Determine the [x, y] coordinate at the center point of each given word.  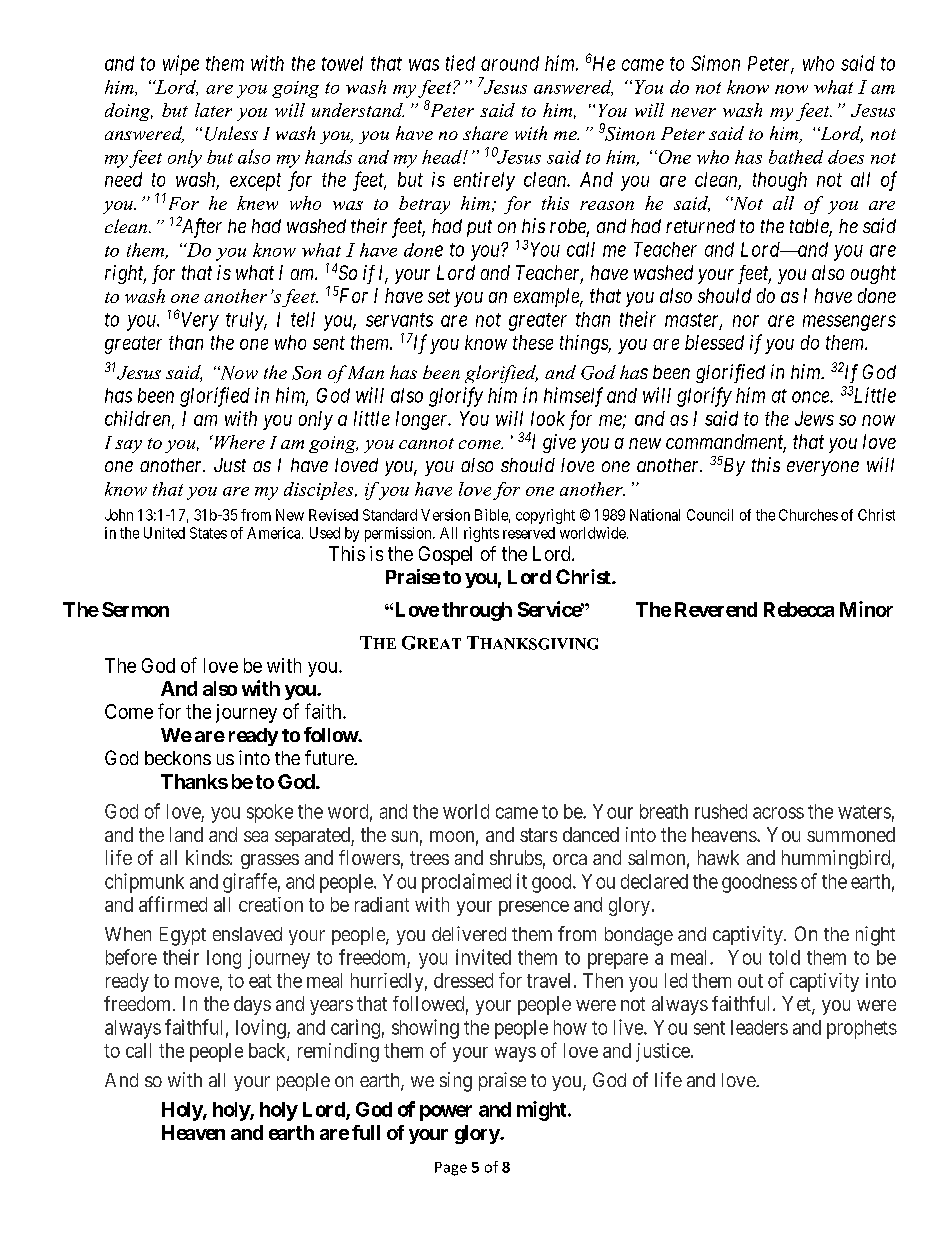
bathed [796, 157]
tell [303, 319]
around [510, 63]
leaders [759, 1027]
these [533, 342]
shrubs [516, 857]
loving [262, 1029]
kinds [208, 857]
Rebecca [799, 609]
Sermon [135, 609]
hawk [718, 857]
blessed [714, 342]
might [543, 1111]
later [213, 110]
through [477, 611]
